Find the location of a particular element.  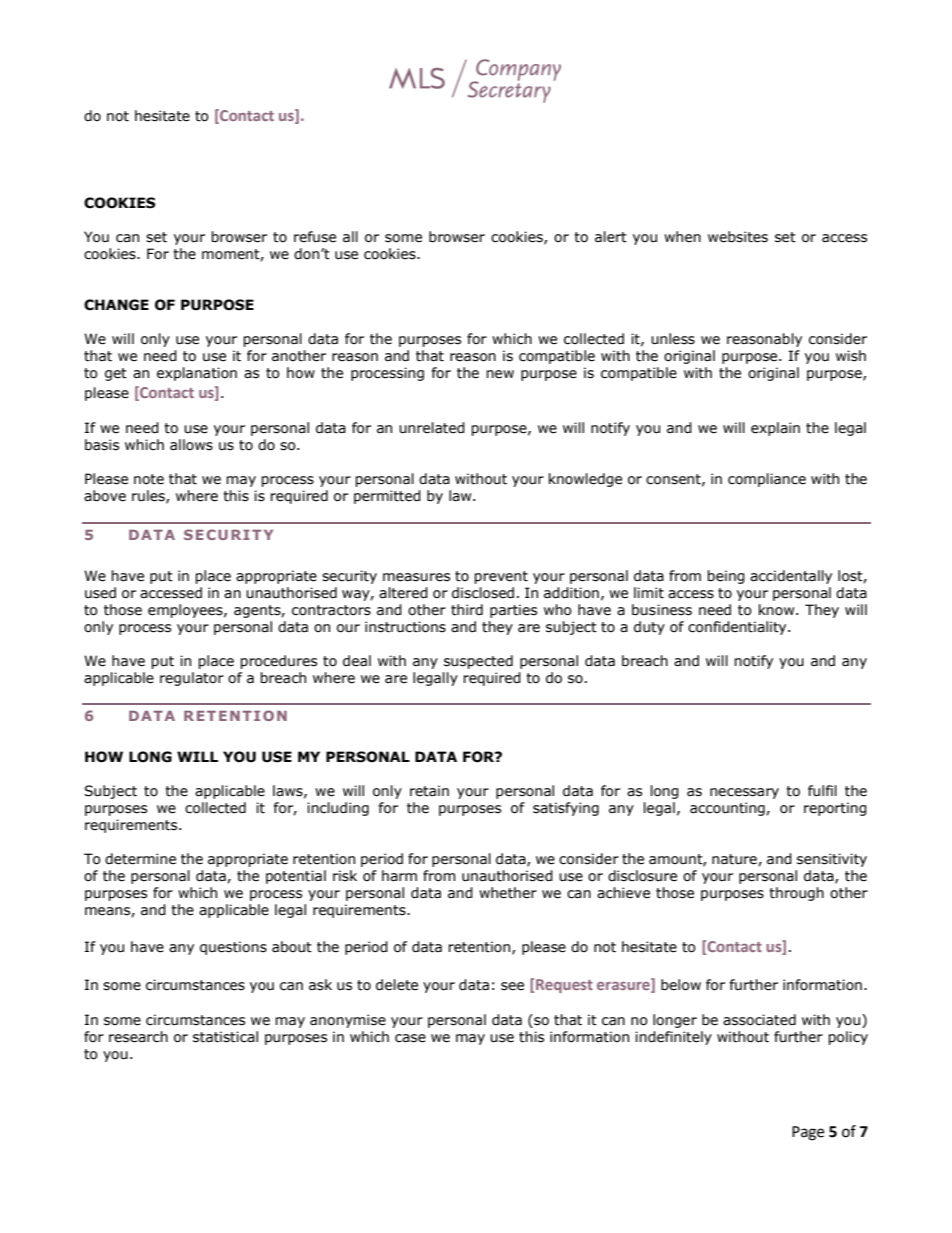

through is located at coordinates (796, 894).
